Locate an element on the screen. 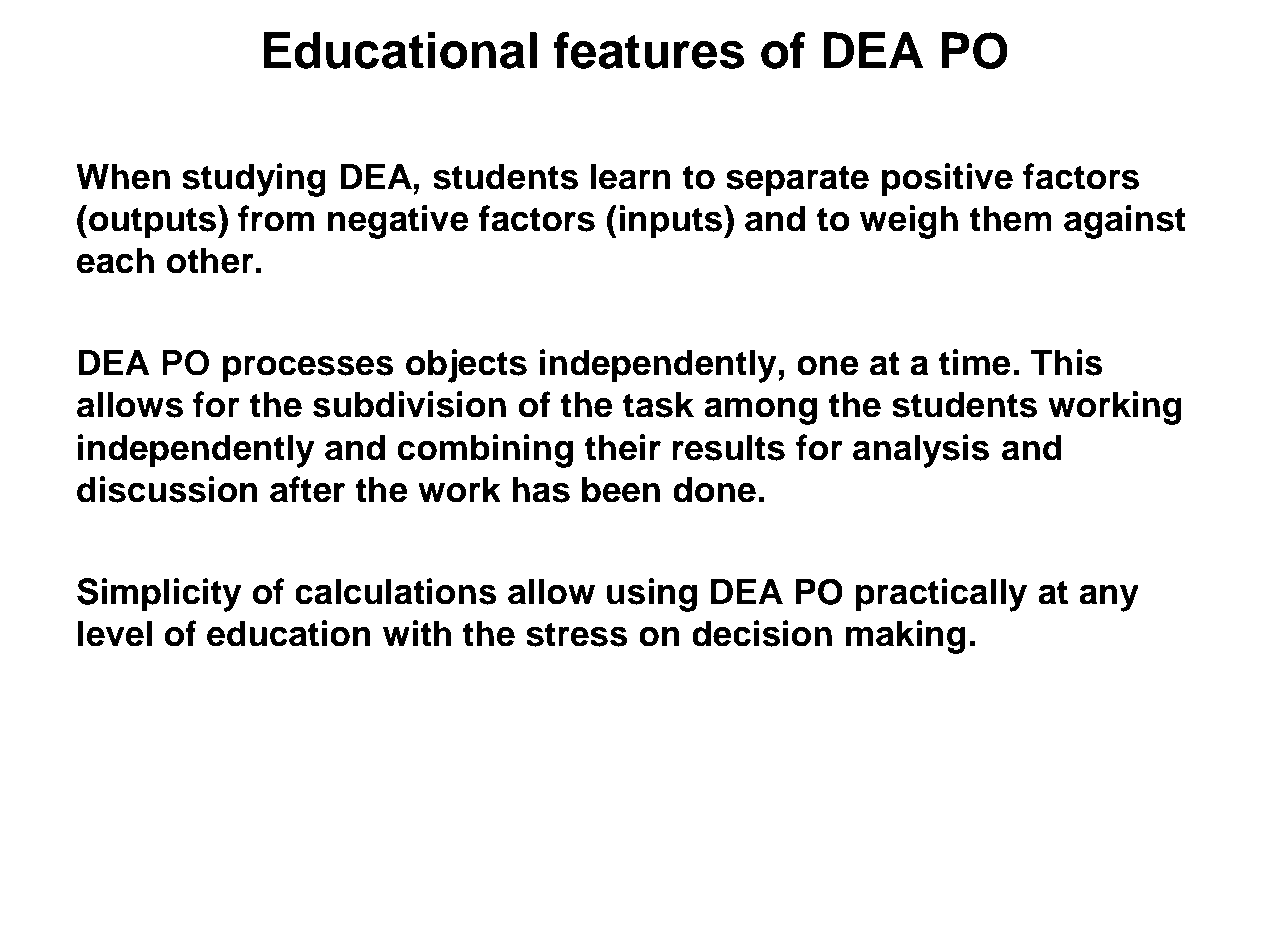 The image size is (1270, 952). analysis is located at coordinates (921, 451).
